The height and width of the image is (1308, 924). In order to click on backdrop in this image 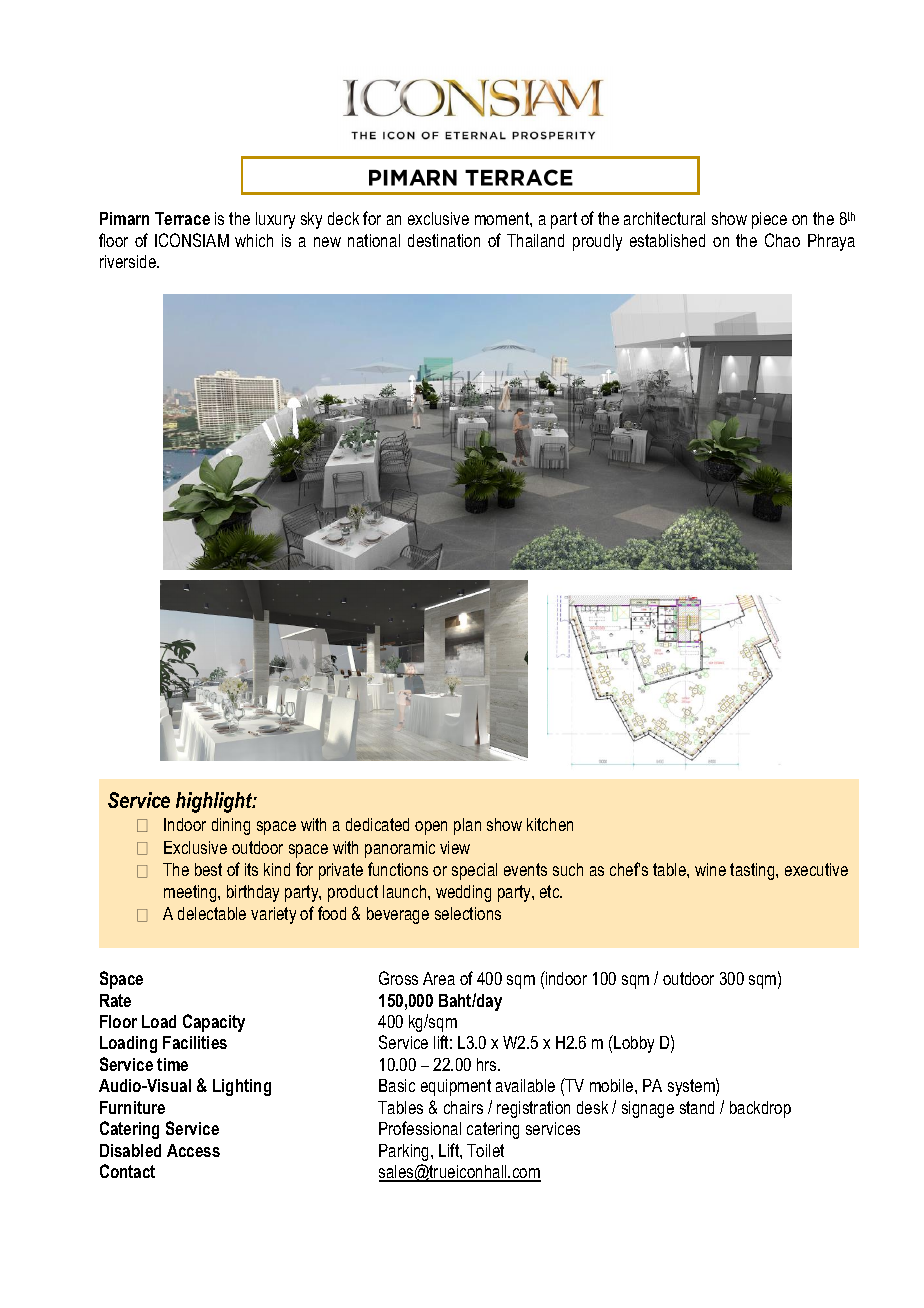, I will do `click(760, 1109)`.
